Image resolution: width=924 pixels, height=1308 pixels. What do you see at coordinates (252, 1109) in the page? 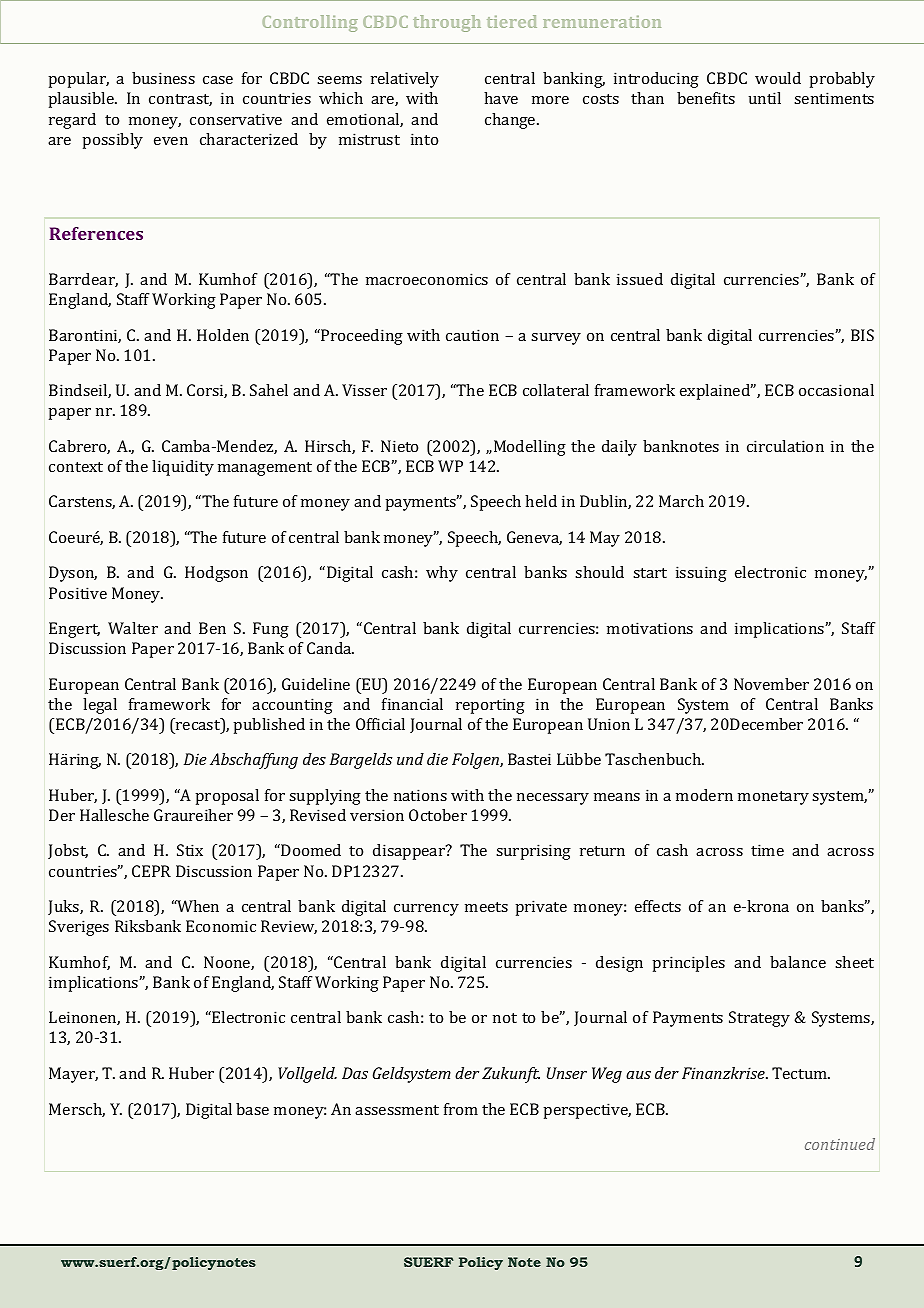
I see `base` at bounding box center [252, 1109].
